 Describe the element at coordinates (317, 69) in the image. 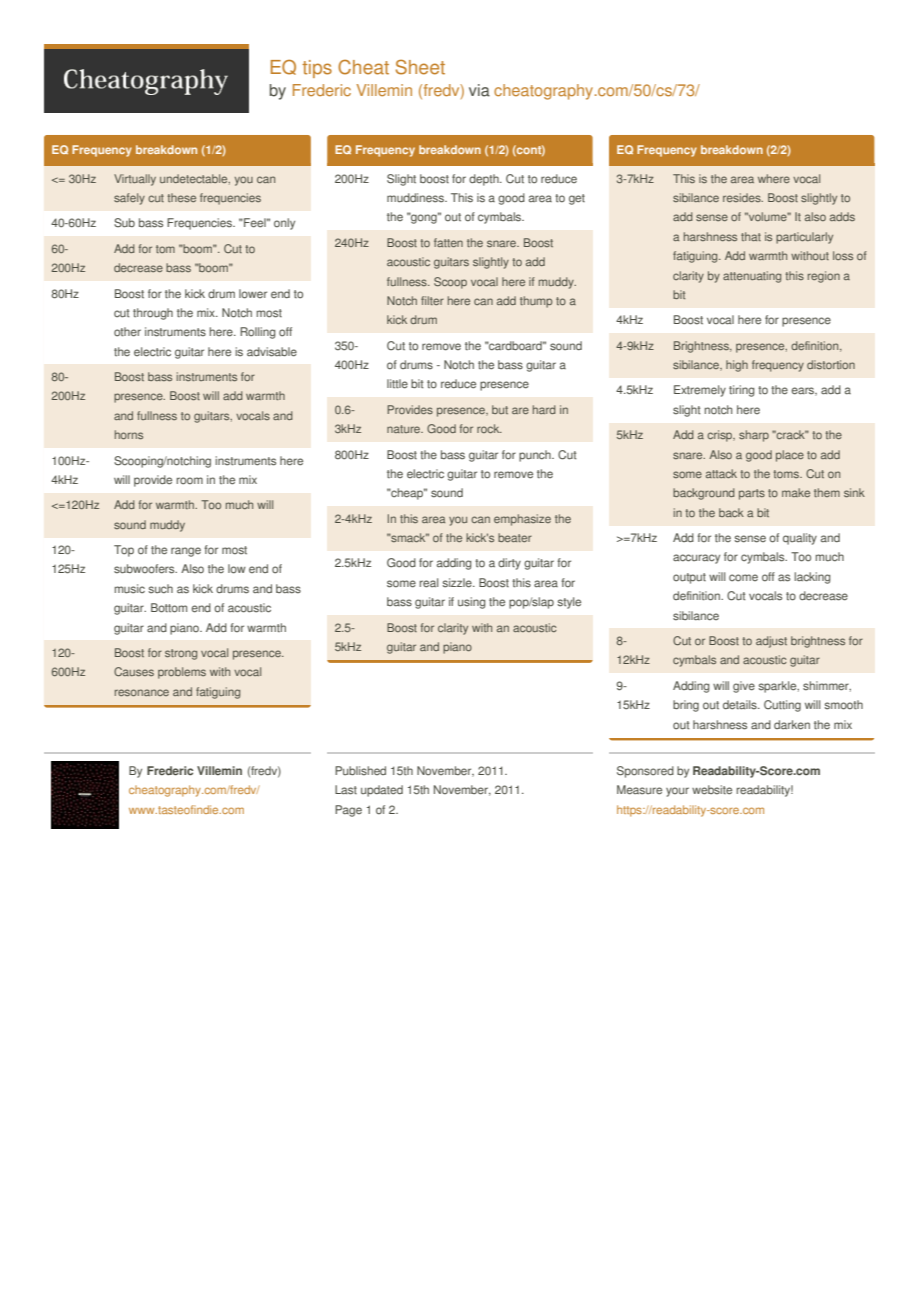

I see `tips` at that location.
